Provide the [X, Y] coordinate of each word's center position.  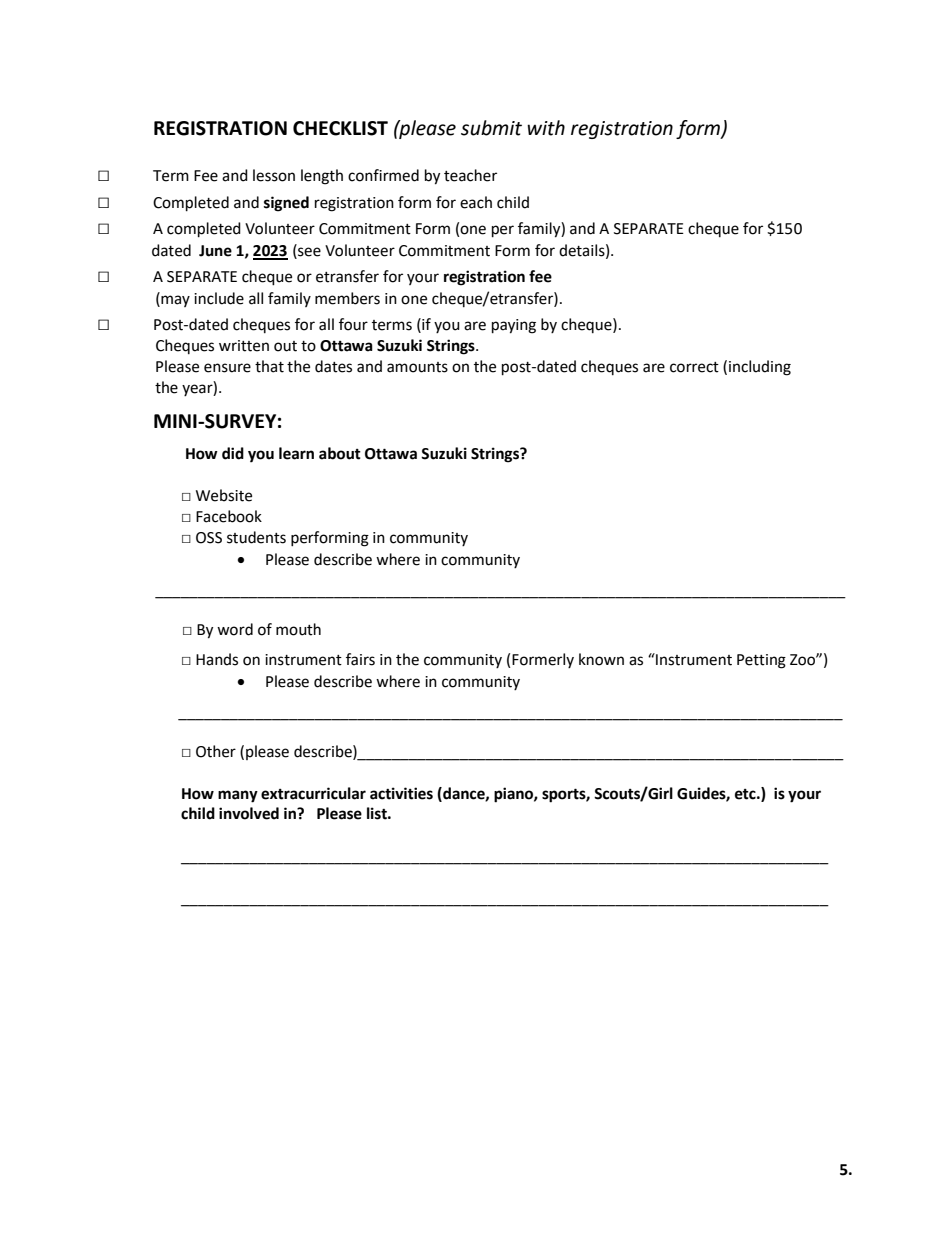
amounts [417, 367]
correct [694, 367]
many [238, 796]
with [546, 128]
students [256, 537]
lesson [274, 175]
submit [491, 128]
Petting [761, 661]
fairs [360, 659]
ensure [227, 368]
